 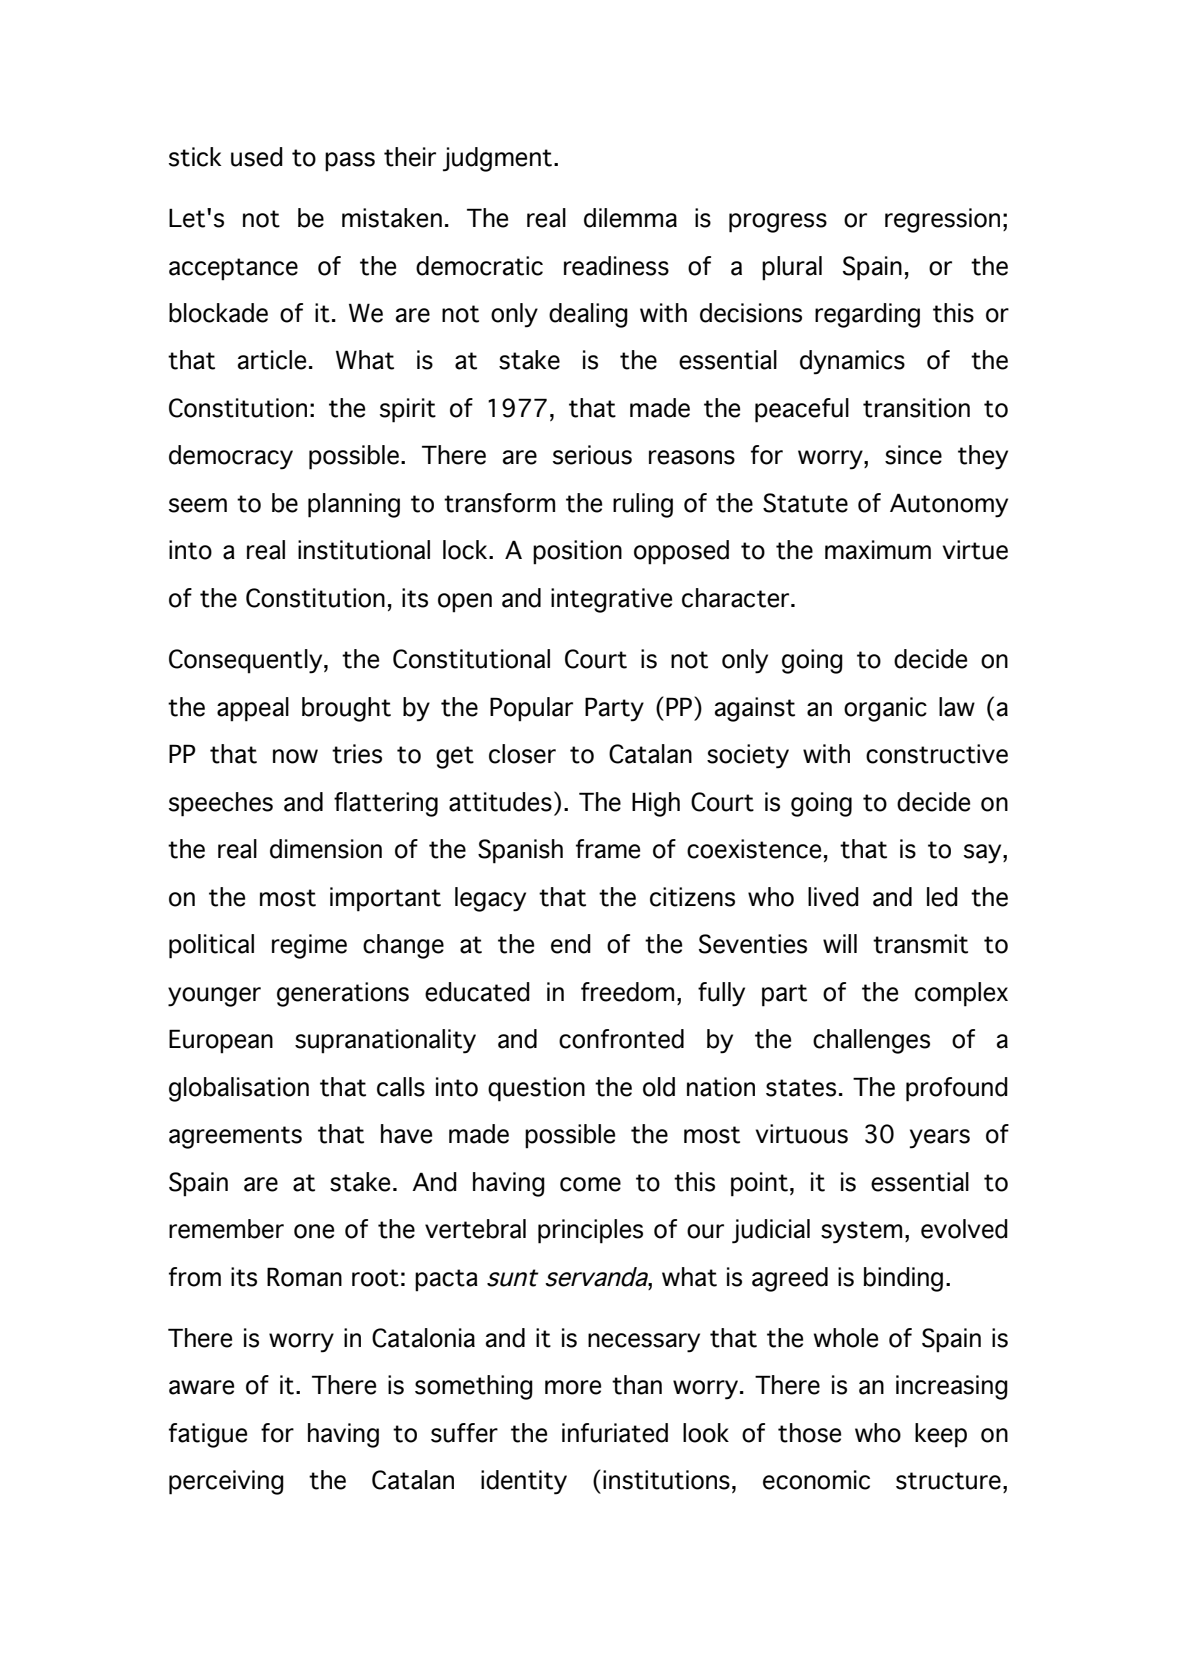 I want to click on maximum, so click(x=878, y=550).
